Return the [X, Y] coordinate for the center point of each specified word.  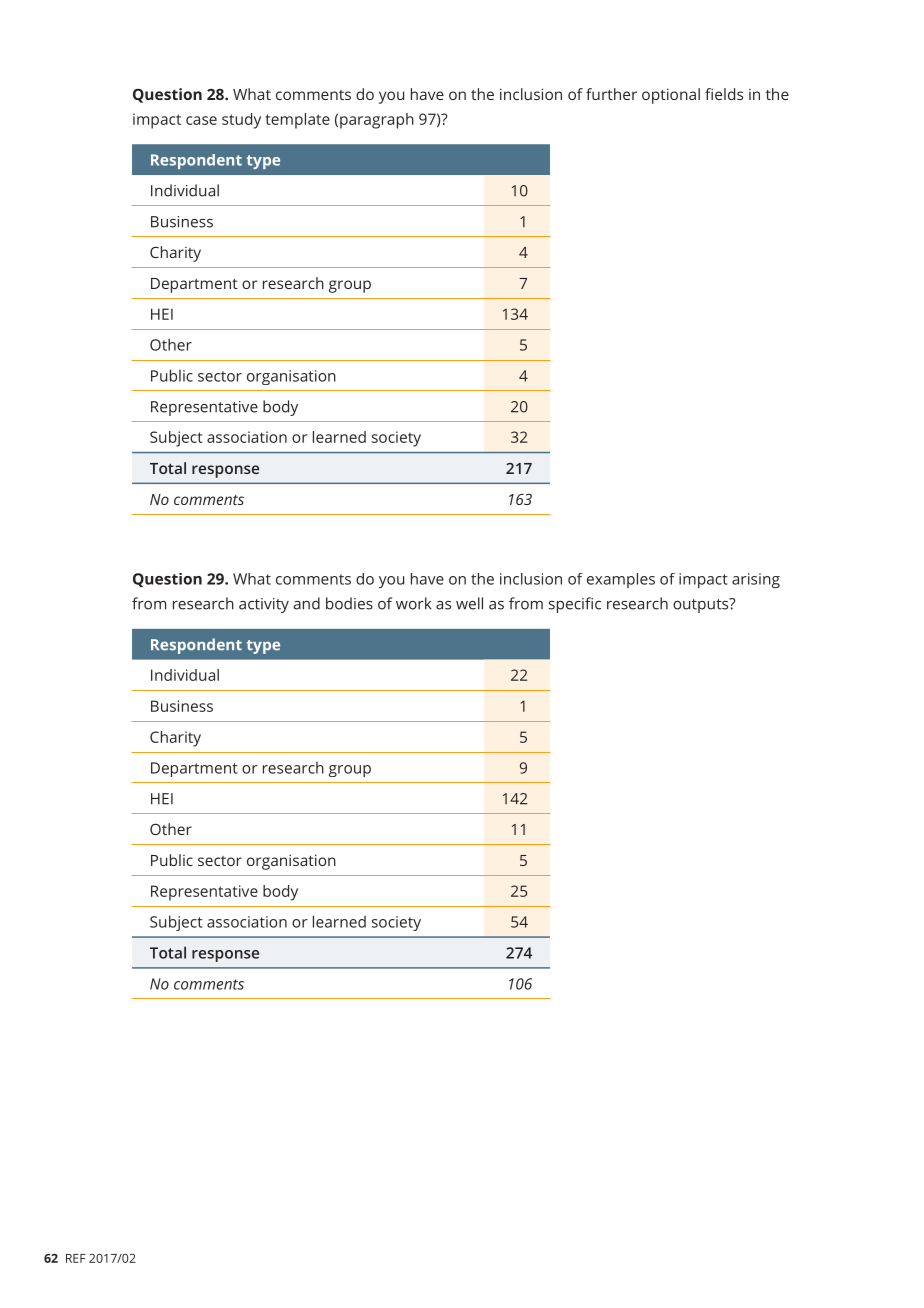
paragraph [377, 121]
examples [621, 580]
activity [264, 605]
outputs [702, 605]
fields [724, 94]
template [298, 121]
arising [756, 581]
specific [575, 605]
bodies [349, 603]
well [469, 603]
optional [671, 96]
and [307, 603]
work [413, 603]
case [201, 120]
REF [76, 1258]
